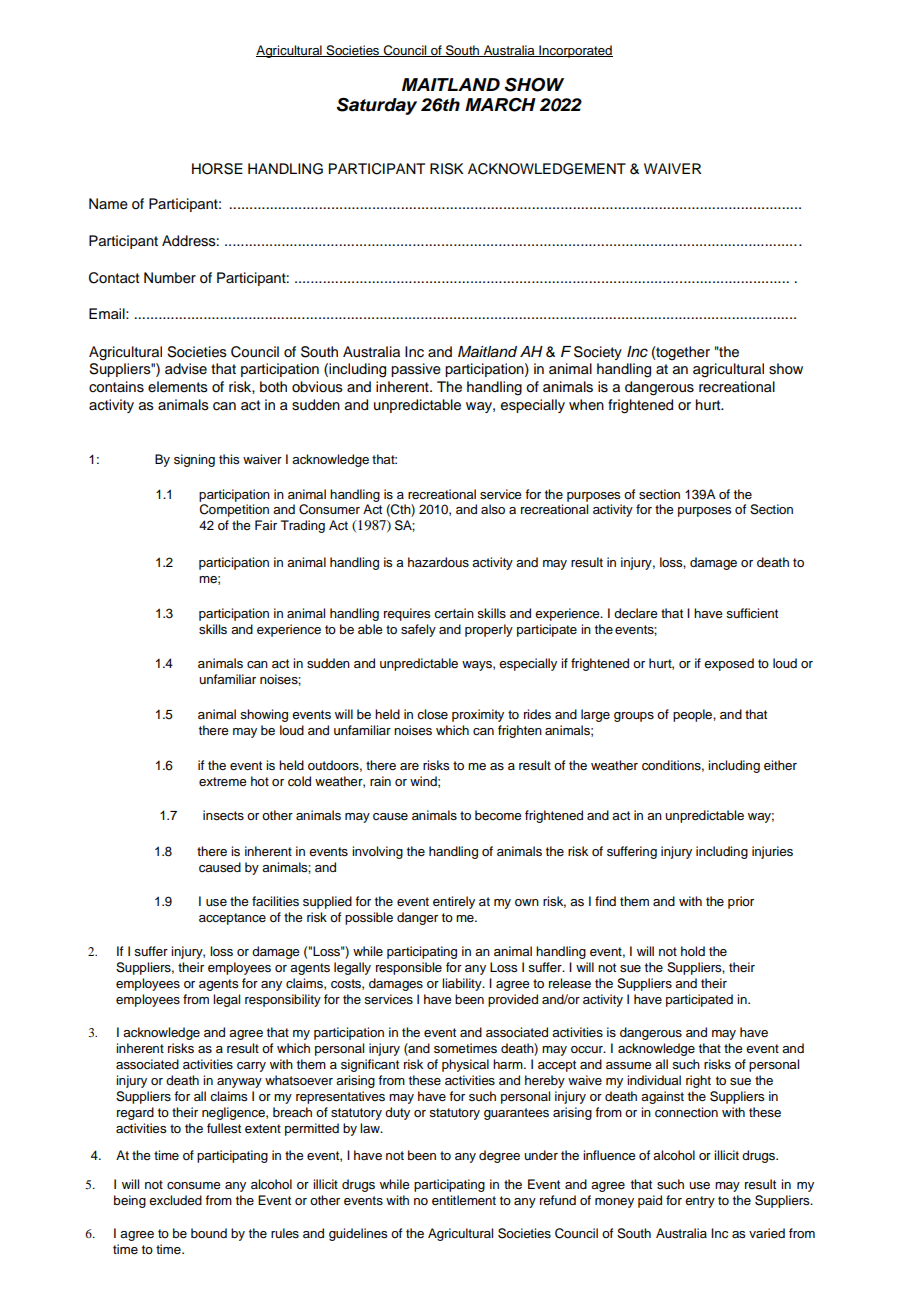 The height and width of the document is (1307, 924). Describe the element at coordinates (700, 1202) in the document. I see `entry` at that location.
